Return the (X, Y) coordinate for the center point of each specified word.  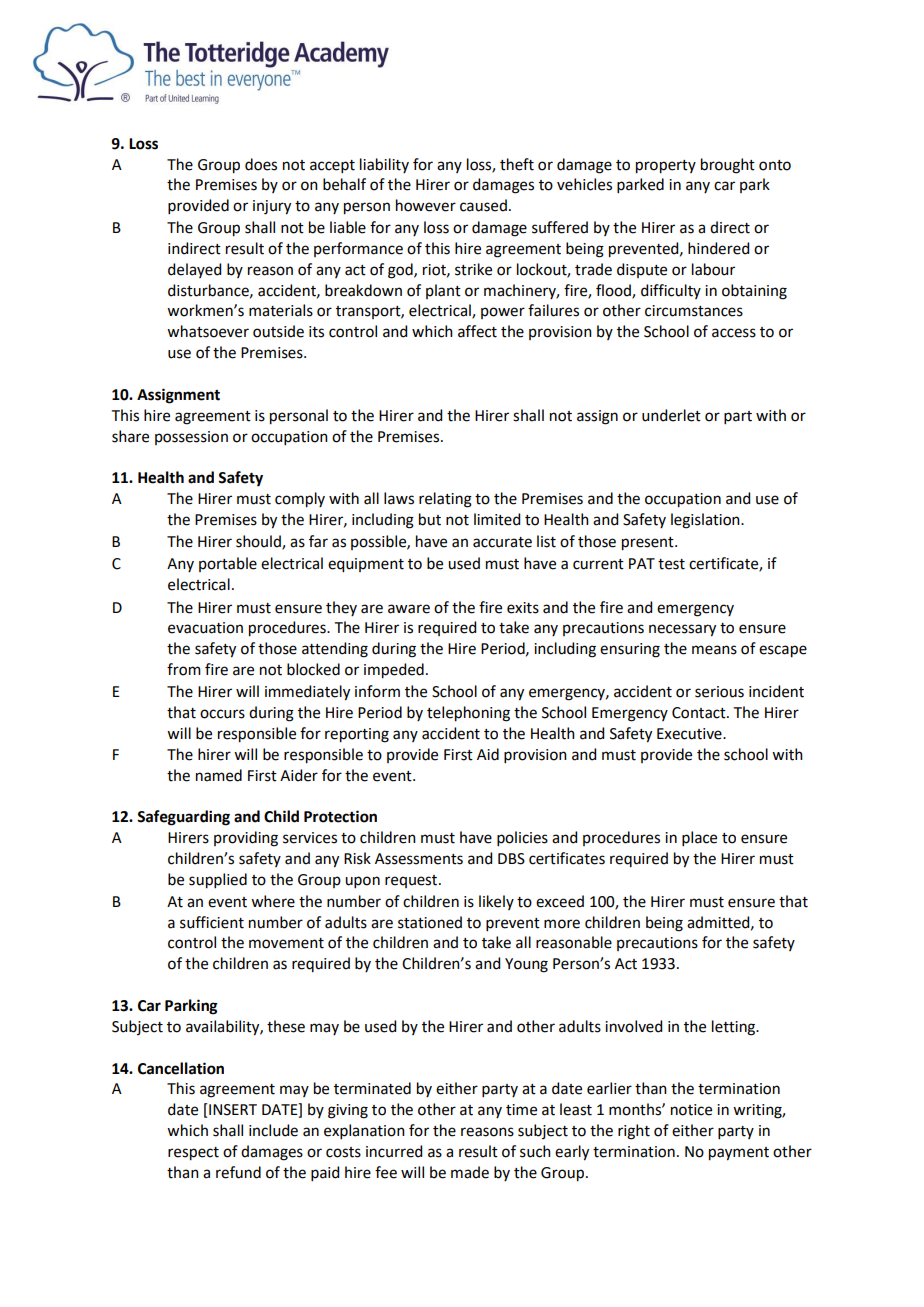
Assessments (419, 859)
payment (739, 1154)
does (261, 164)
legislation (706, 521)
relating (445, 500)
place (699, 838)
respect (193, 1154)
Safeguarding (183, 818)
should (259, 542)
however (426, 205)
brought (728, 166)
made (470, 1172)
